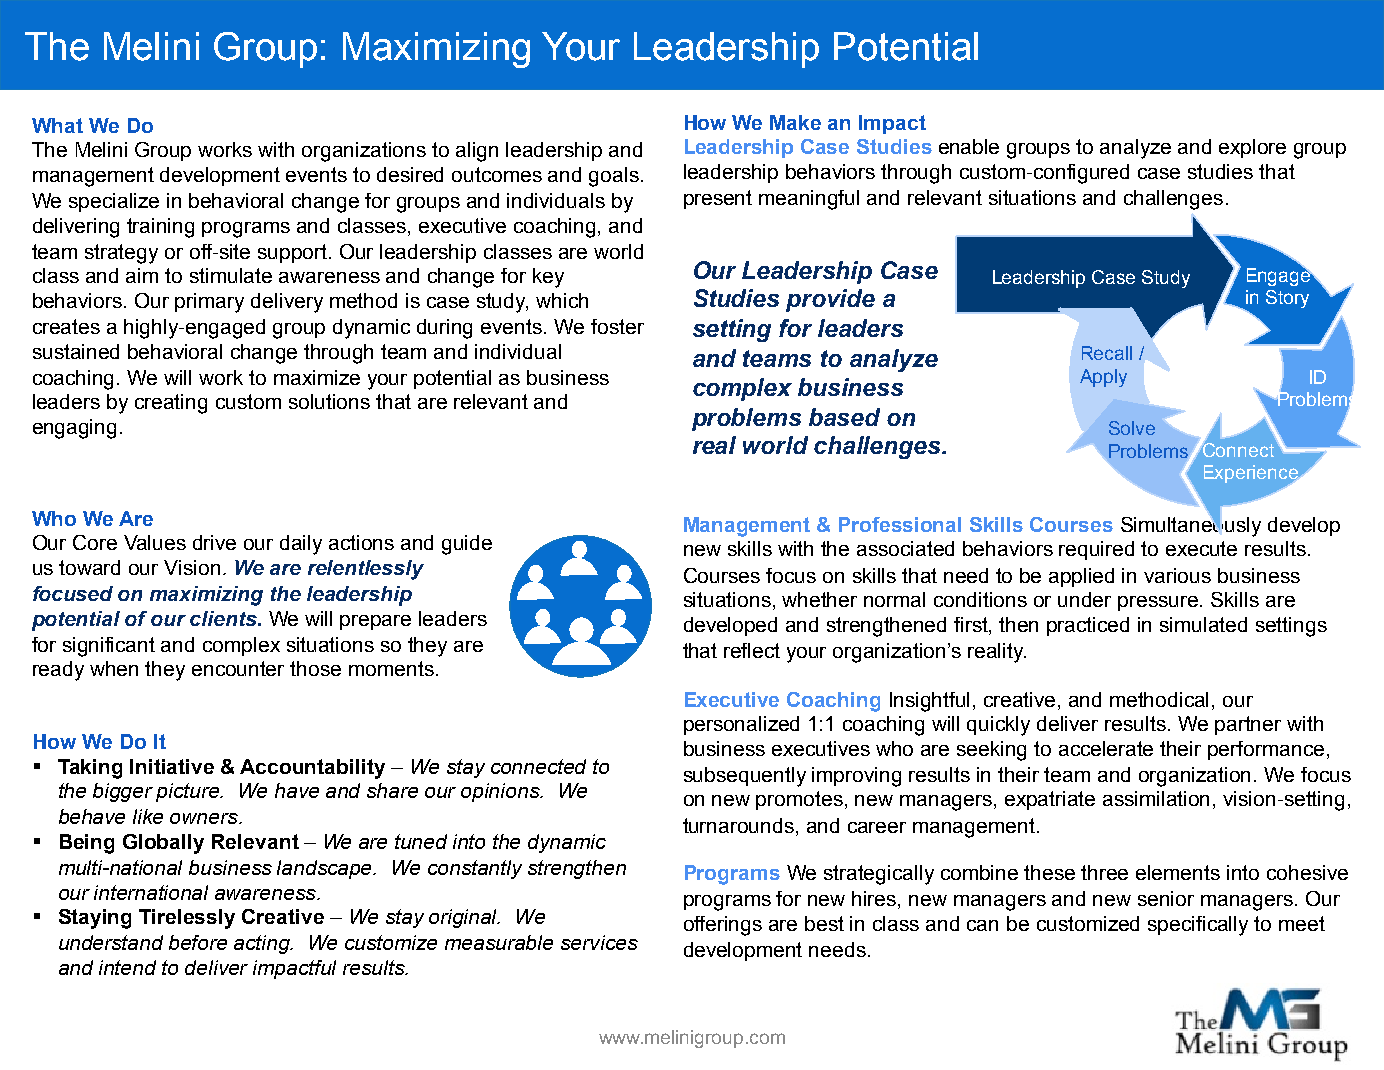 The width and height of the screenshot is (1384, 1070). I want to click on picture, so click(189, 792).
